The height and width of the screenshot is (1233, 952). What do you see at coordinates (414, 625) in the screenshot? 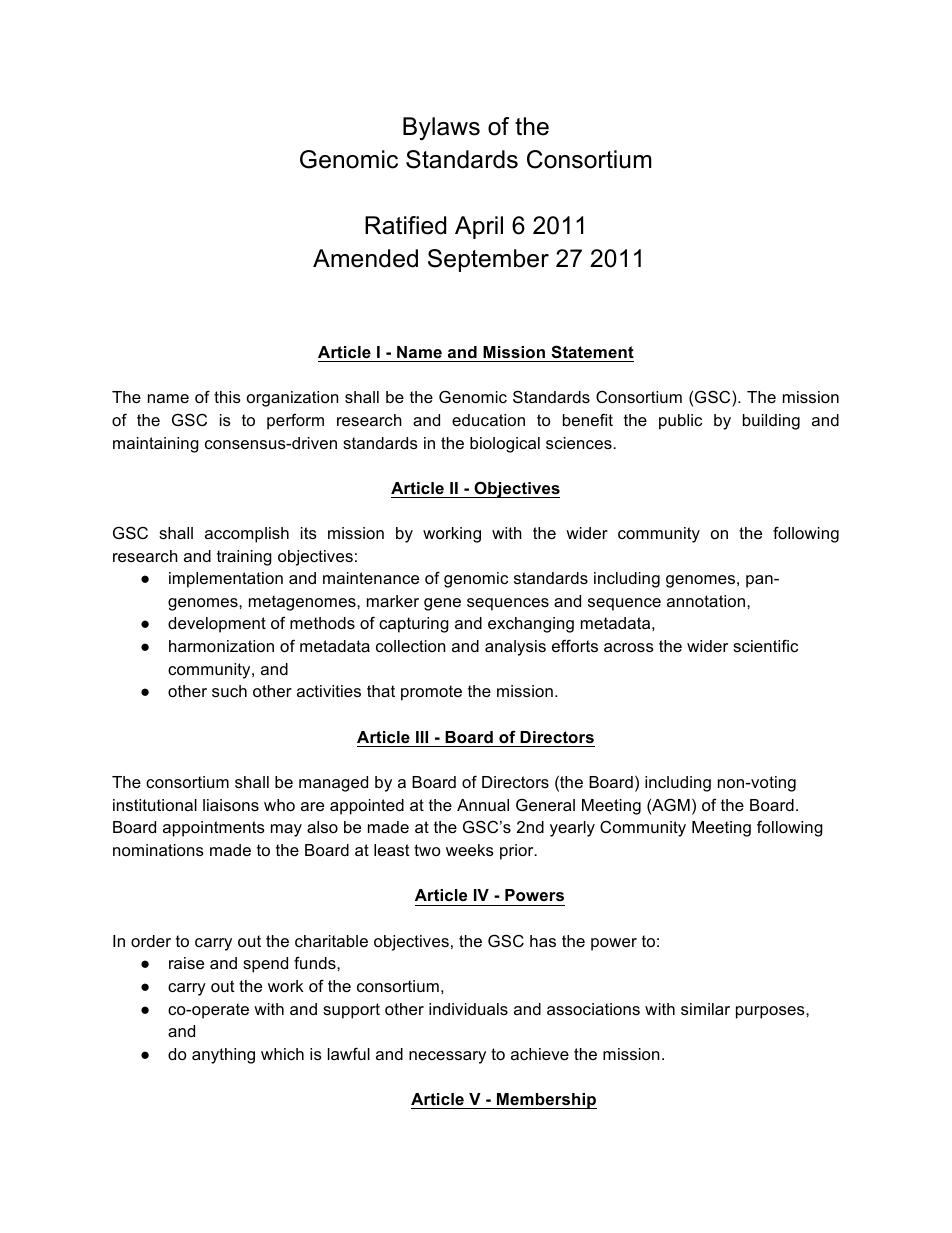
I see `capturing` at bounding box center [414, 625].
